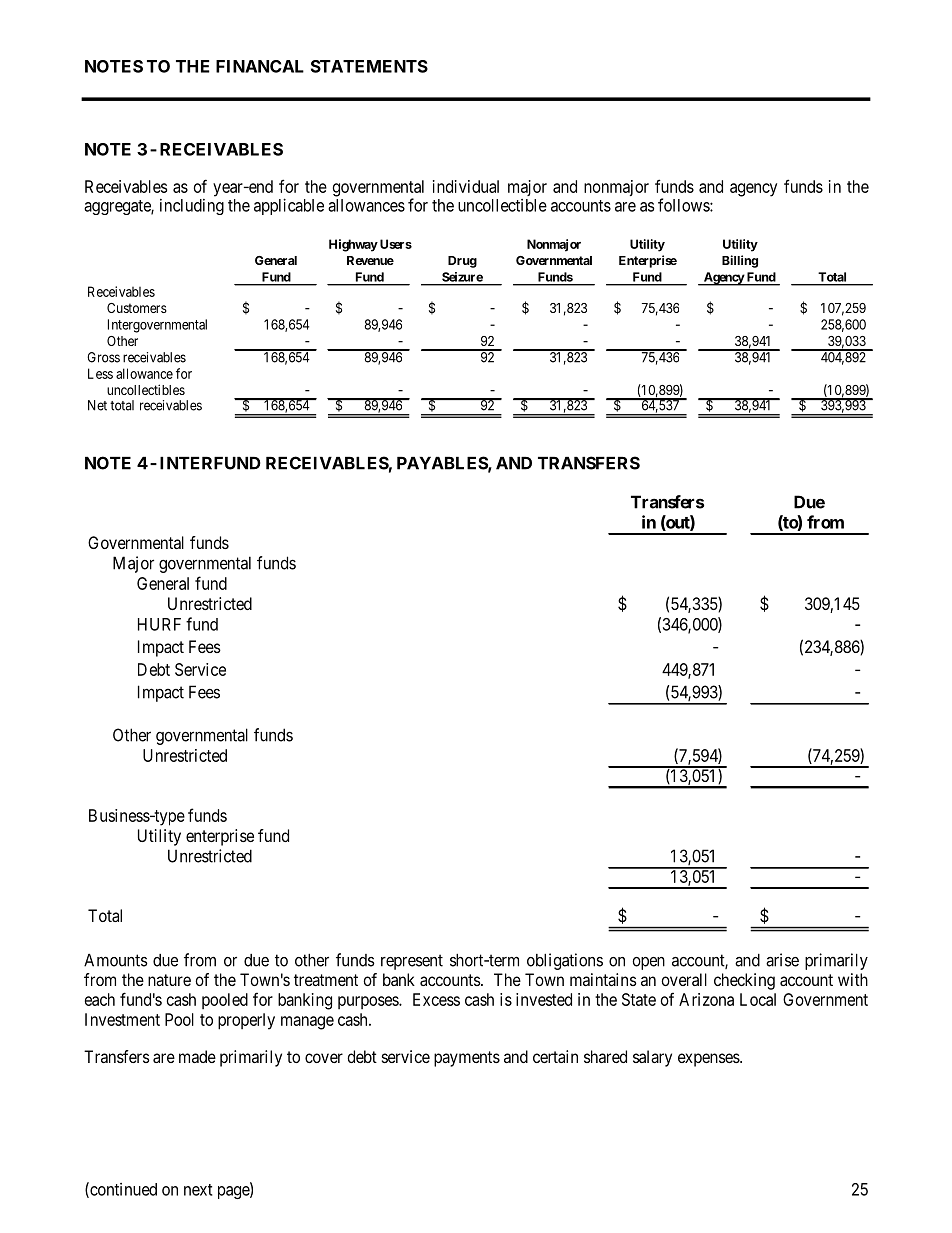 The height and width of the screenshot is (1233, 952). What do you see at coordinates (466, 186) in the screenshot?
I see `individual` at bounding box center [466, 186].
